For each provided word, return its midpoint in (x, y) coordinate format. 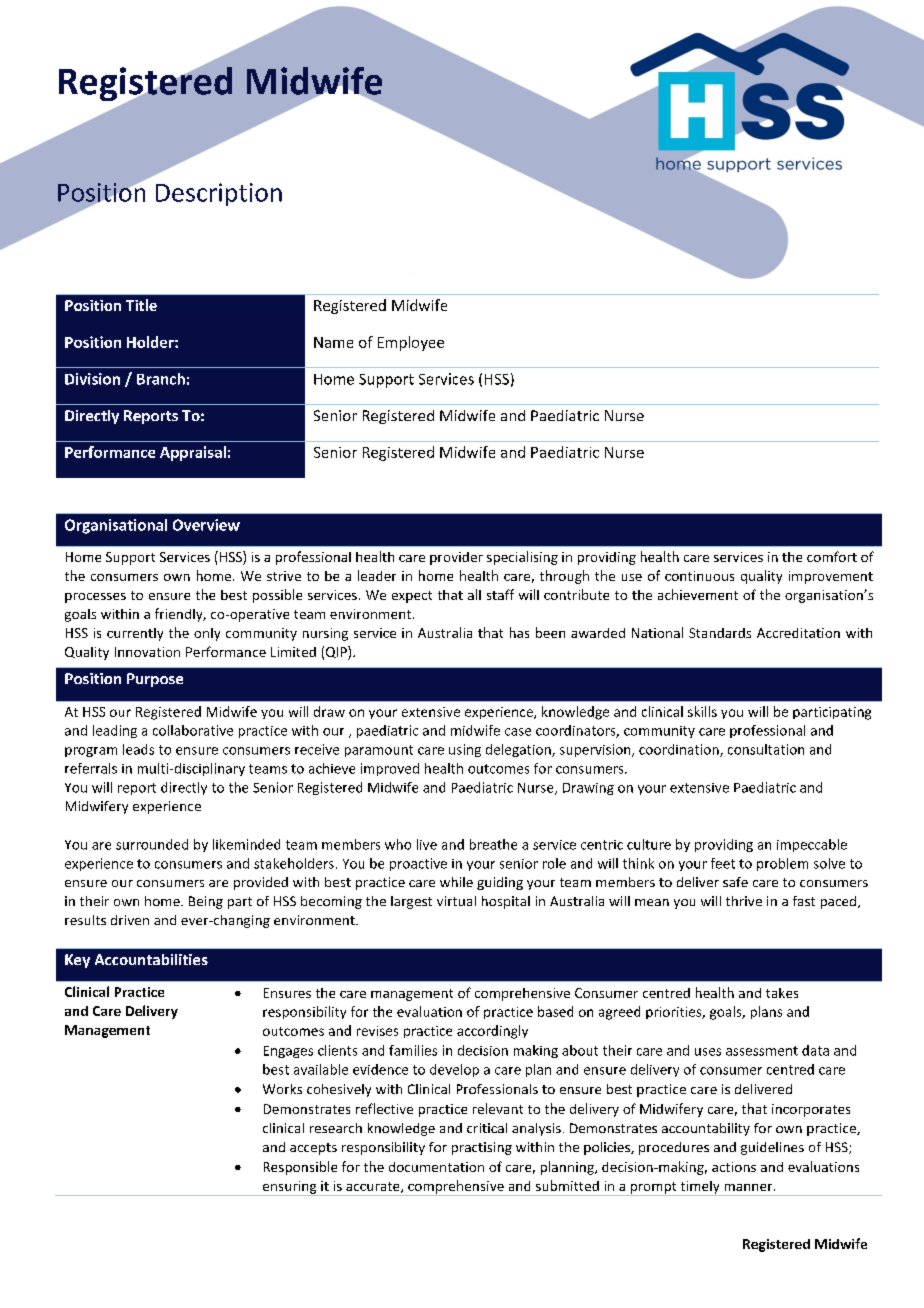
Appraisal (193, 453)
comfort (832, 556)
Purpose (155, 680)
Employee (411, 343)
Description (219, 194)
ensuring (289, 1188)
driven (130, 920)
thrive (744, 901)
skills (702, 711)
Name (333, 342)
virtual (456, 901)
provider (456, 558)
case (518, 732)
